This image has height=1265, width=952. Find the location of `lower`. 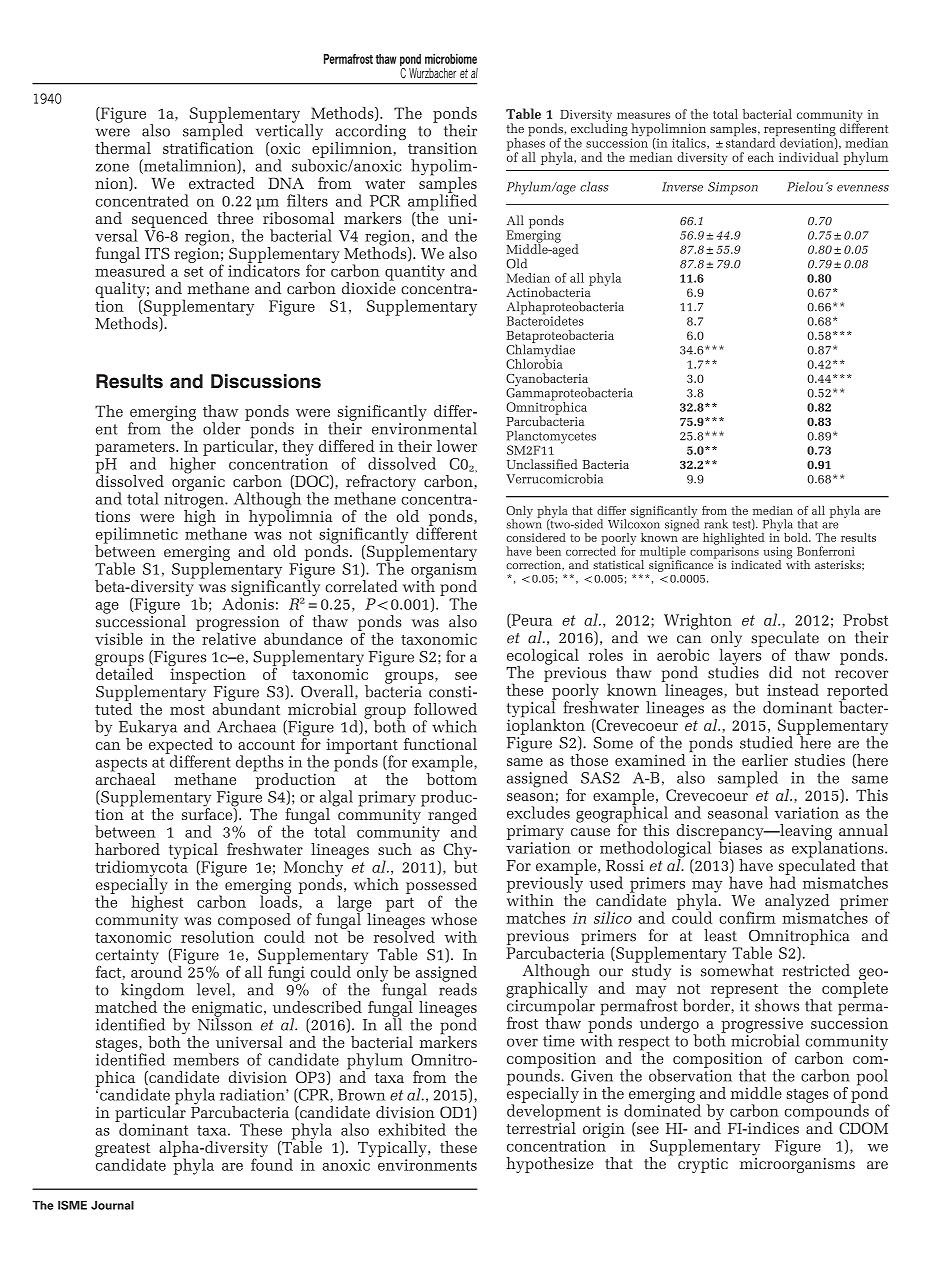

lower is located at coordinates (457, 446).
